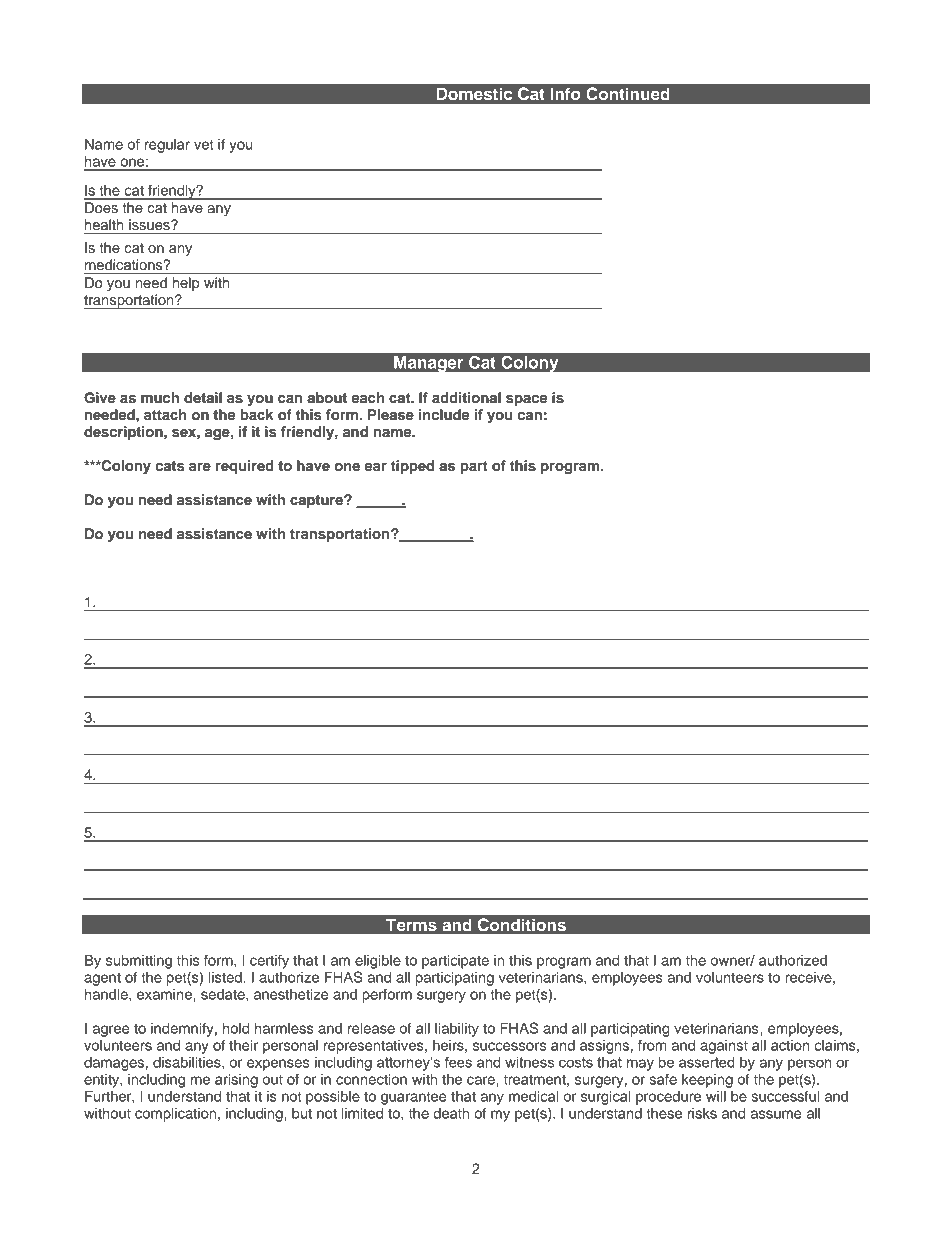  Describe the element at coordinates (376, 467) in the image. I see `ear` at that location.
